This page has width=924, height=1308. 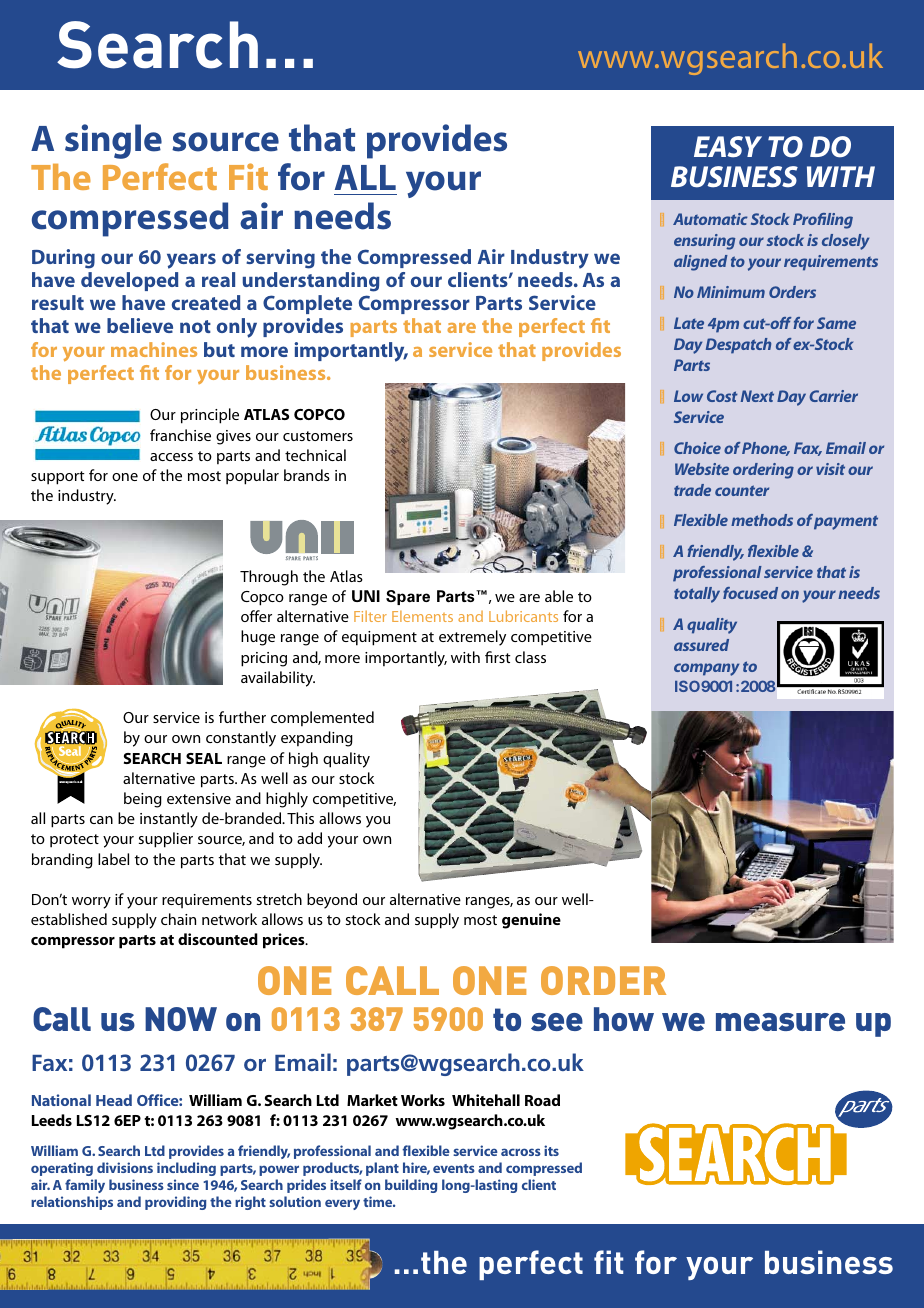 I want to click on expanding, so click(x=317, y=739).
